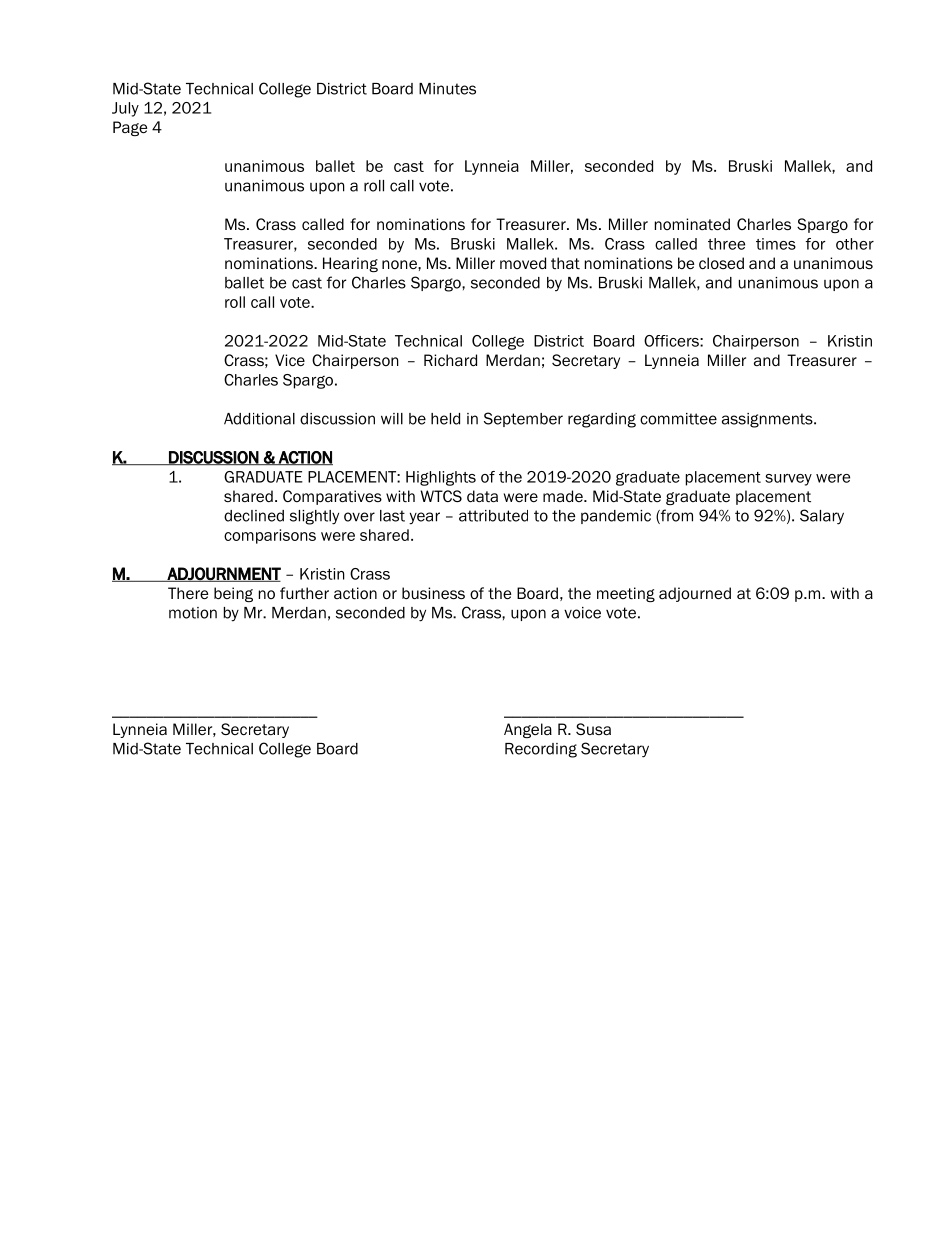 This screenshot has height=1233, width=952. Describe the element at coordinates (350, 264) in the screenshot. I see `Hearing` at that location.
